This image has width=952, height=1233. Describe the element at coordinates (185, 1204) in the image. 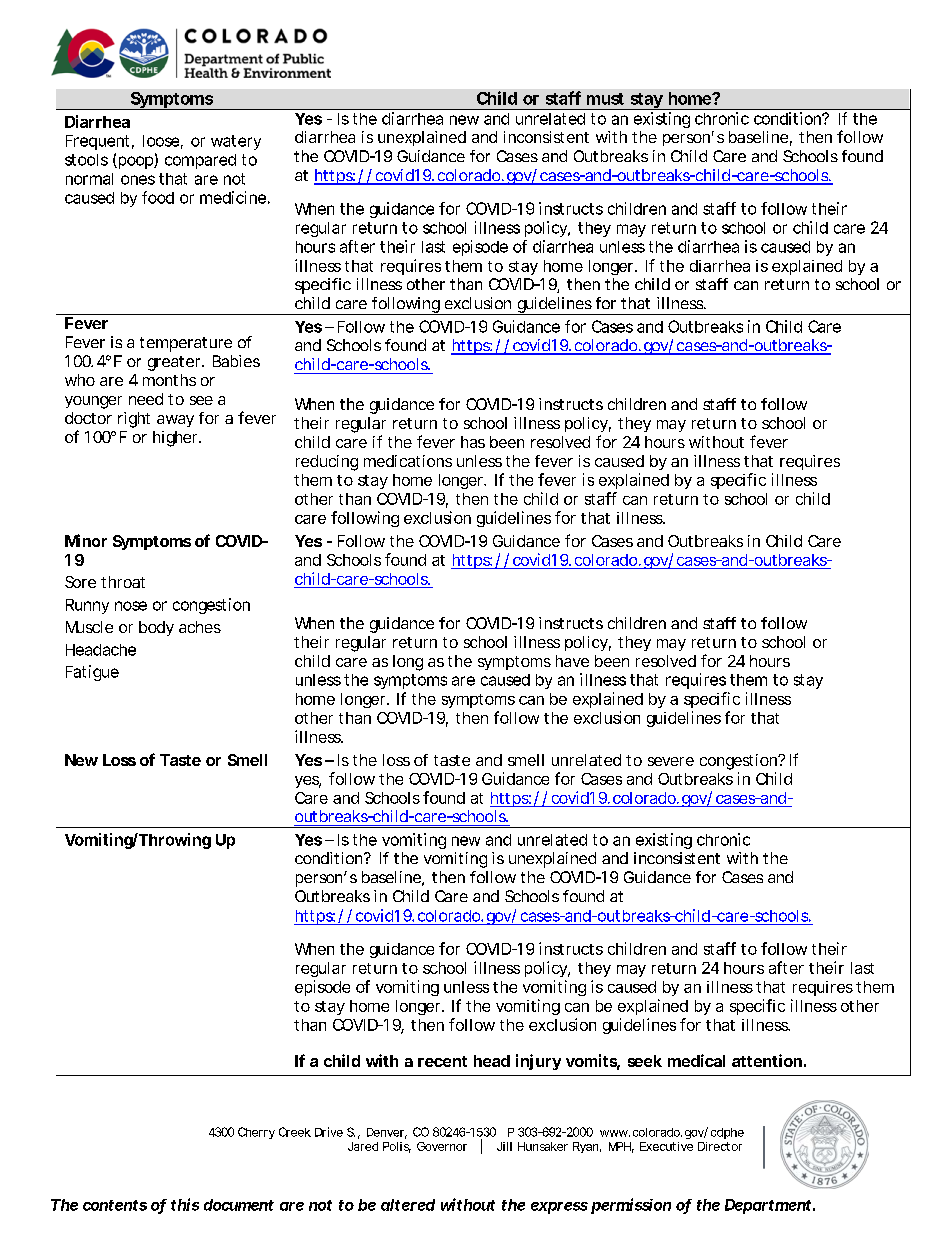

I see `this` at that location.
